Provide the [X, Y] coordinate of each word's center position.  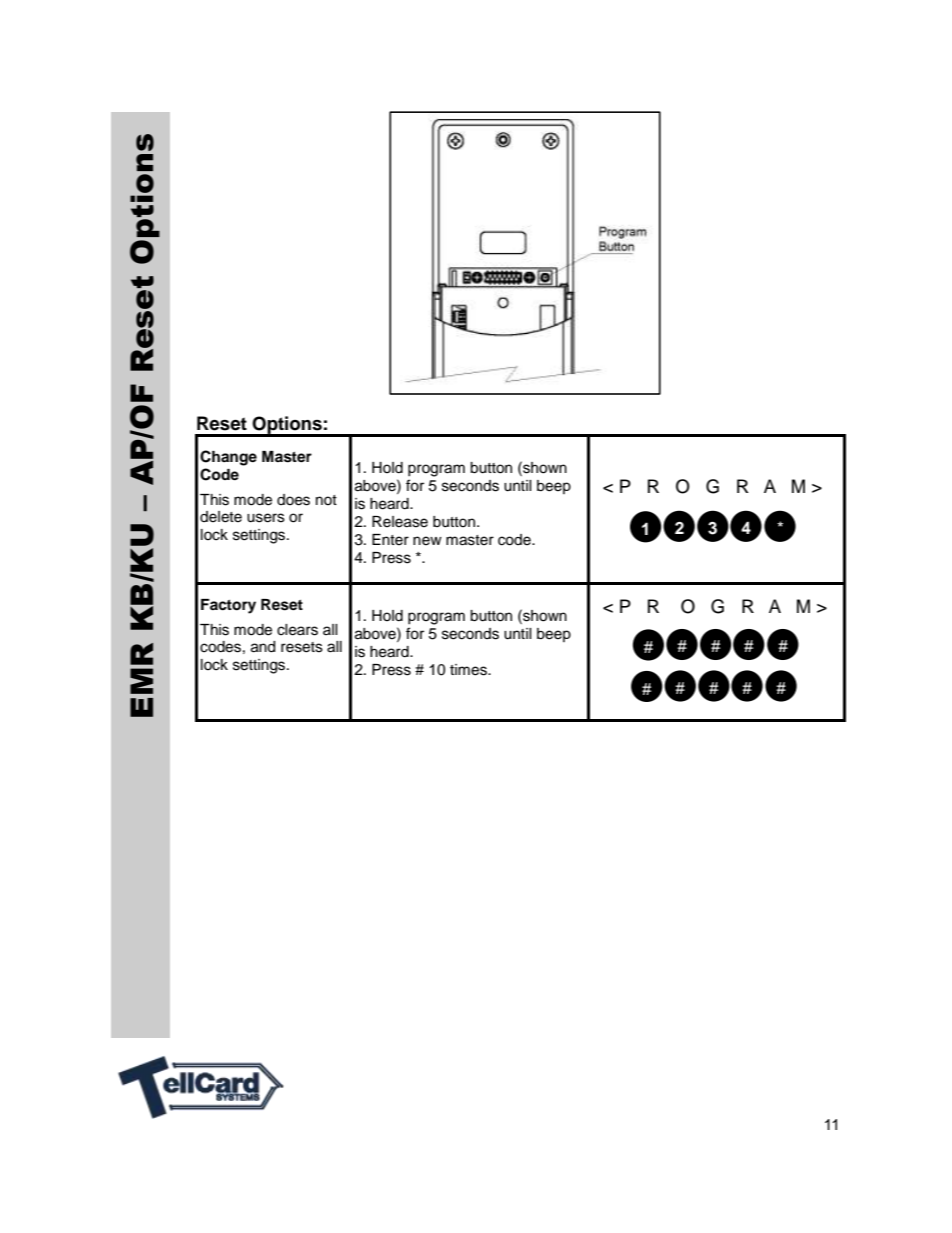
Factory [228, 606]
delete [221, 517]
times [469, 670]
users [266, 518]
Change [228, 458]
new [427, 541]
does [293, 500]
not [326, 500]
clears [297, 630]
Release [400, 522]
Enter [390, 540]
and [263, 647]
